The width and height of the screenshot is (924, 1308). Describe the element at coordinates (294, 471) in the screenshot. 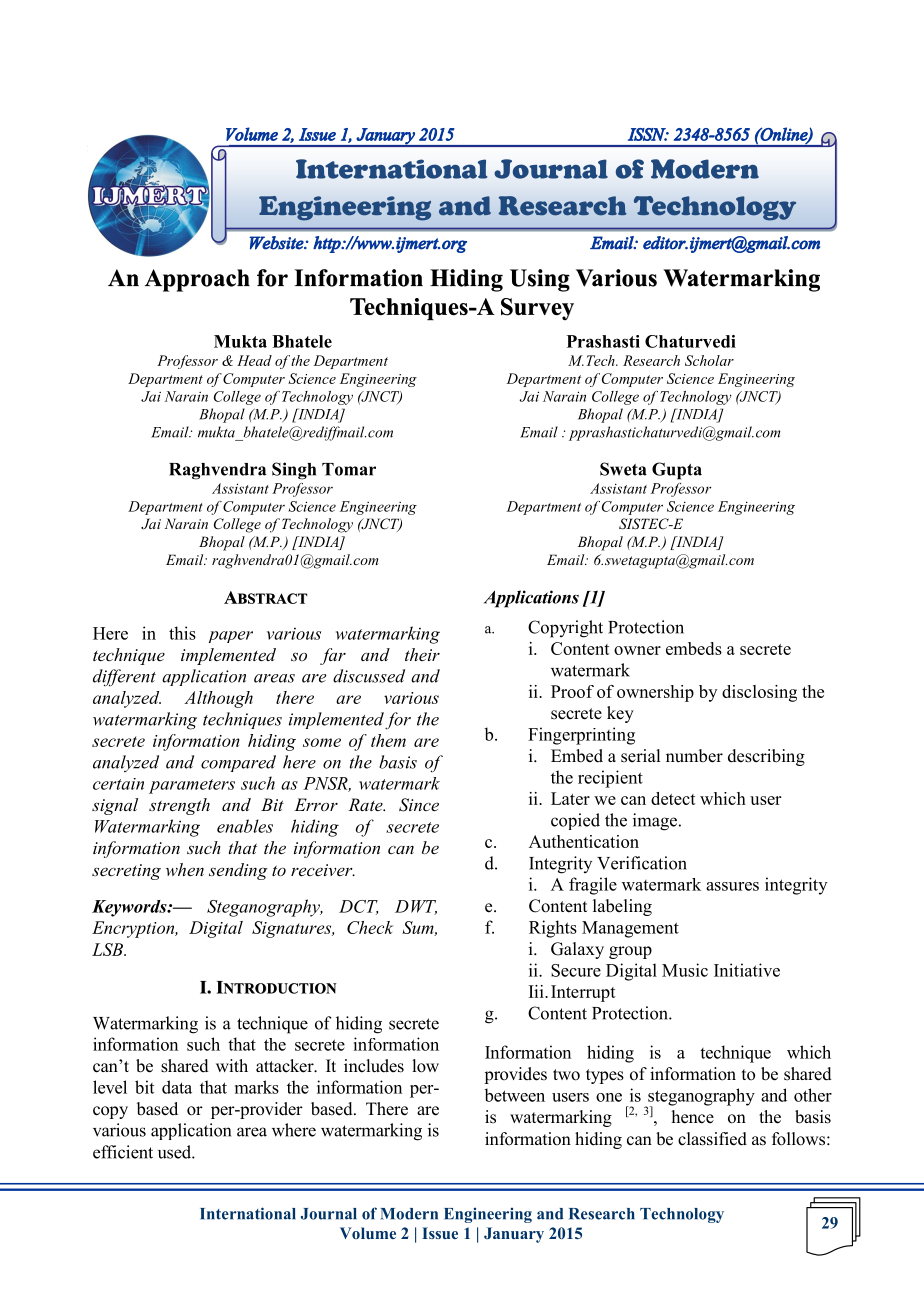

I see `Singh` at that location.
